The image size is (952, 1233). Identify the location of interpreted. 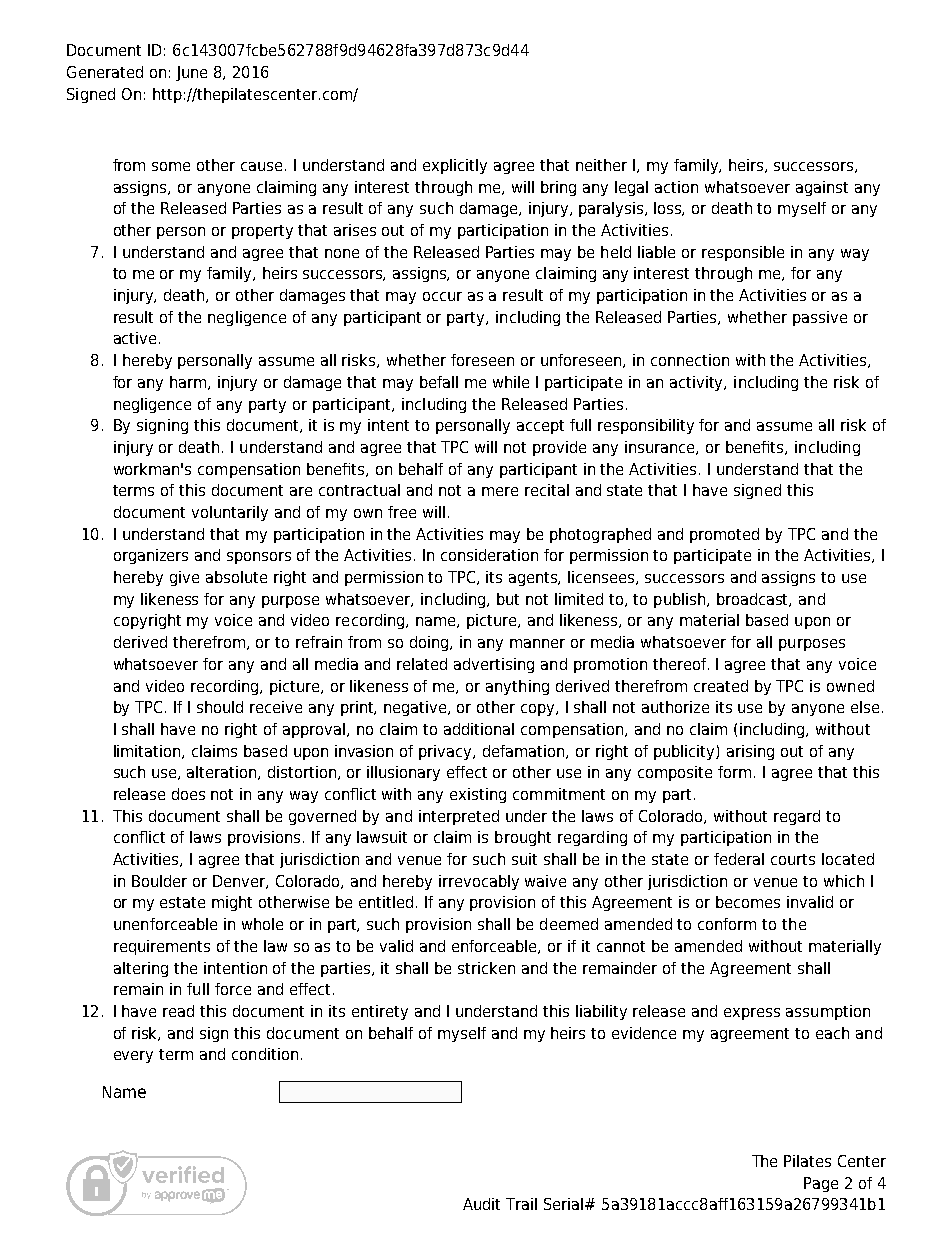
(459, 817).
